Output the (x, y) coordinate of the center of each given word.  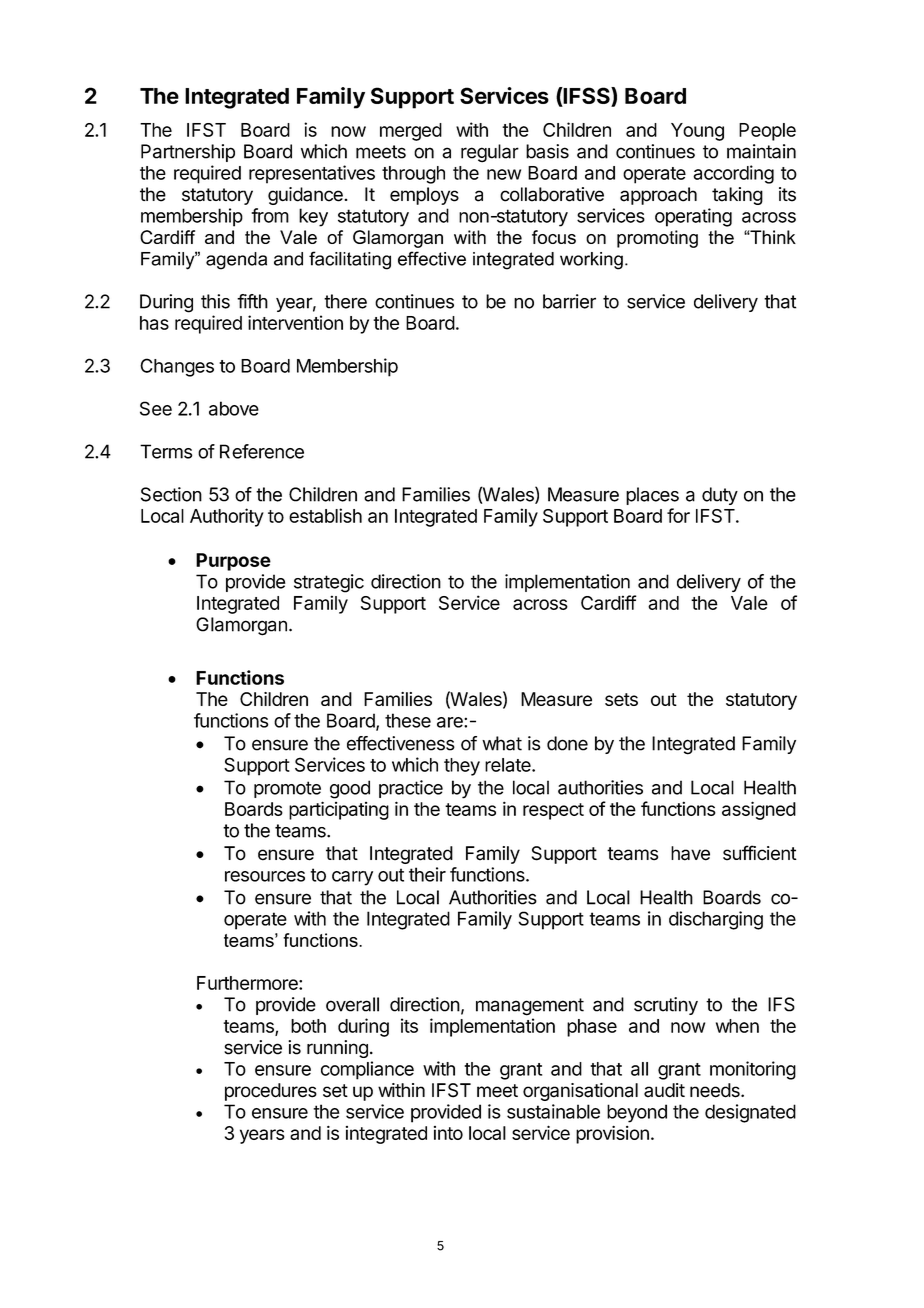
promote (287, 789)
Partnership (188, 153)
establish (325, 515)
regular (490, 153)
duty (720, 496)
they (462, 767)
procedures (271, 1092)
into (448, 1133)
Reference (262, 451)
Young (697, 132)
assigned (759, 810)
